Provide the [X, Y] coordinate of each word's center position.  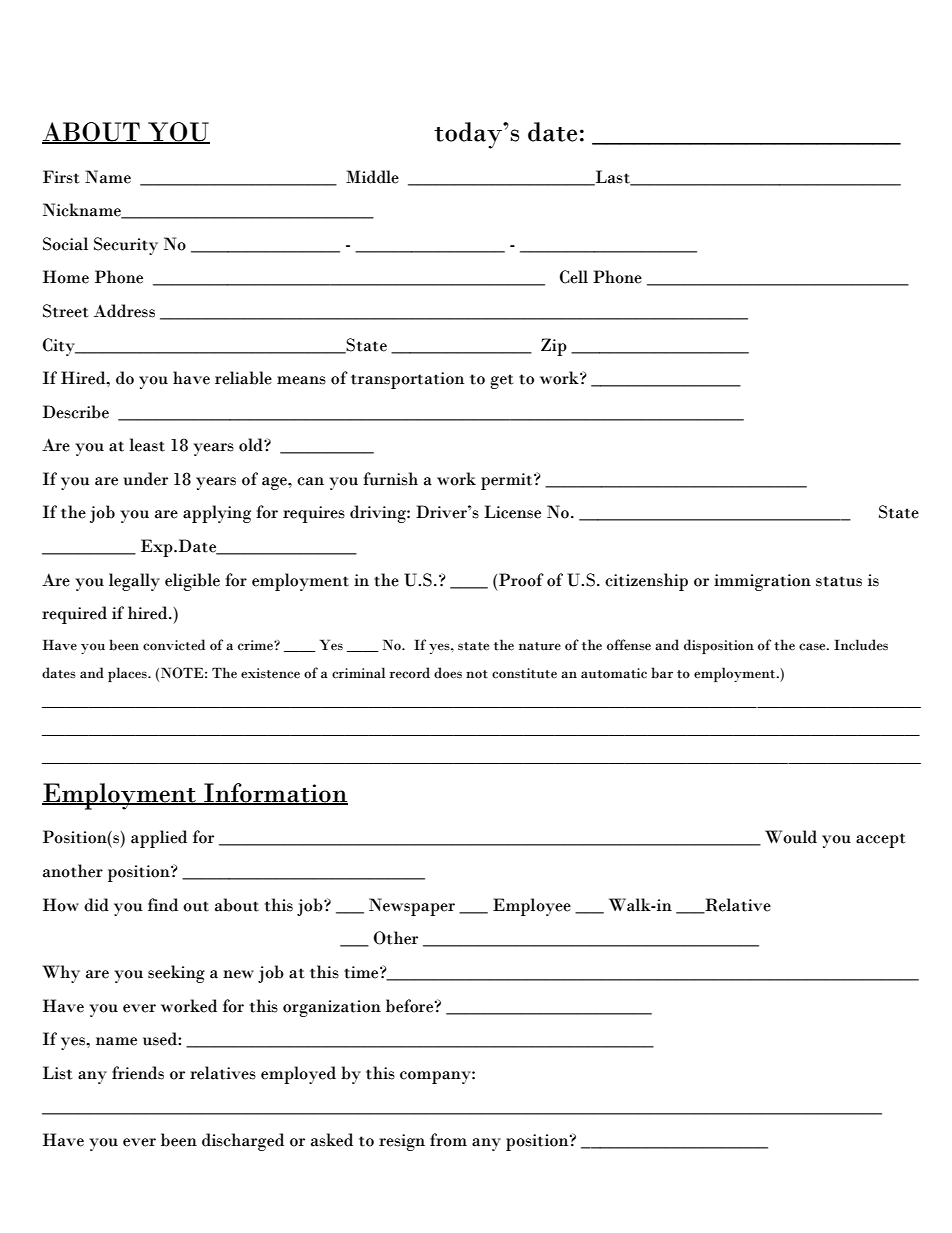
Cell [574, 277]
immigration [762, 582]
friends [138, 1073]
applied [159, 839]
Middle [372, 177]
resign [402, 1142]
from [448, 1140]
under [145, 479]
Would [791, 837]
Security [126, 246]
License [512, 512]
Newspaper [412, 907]
